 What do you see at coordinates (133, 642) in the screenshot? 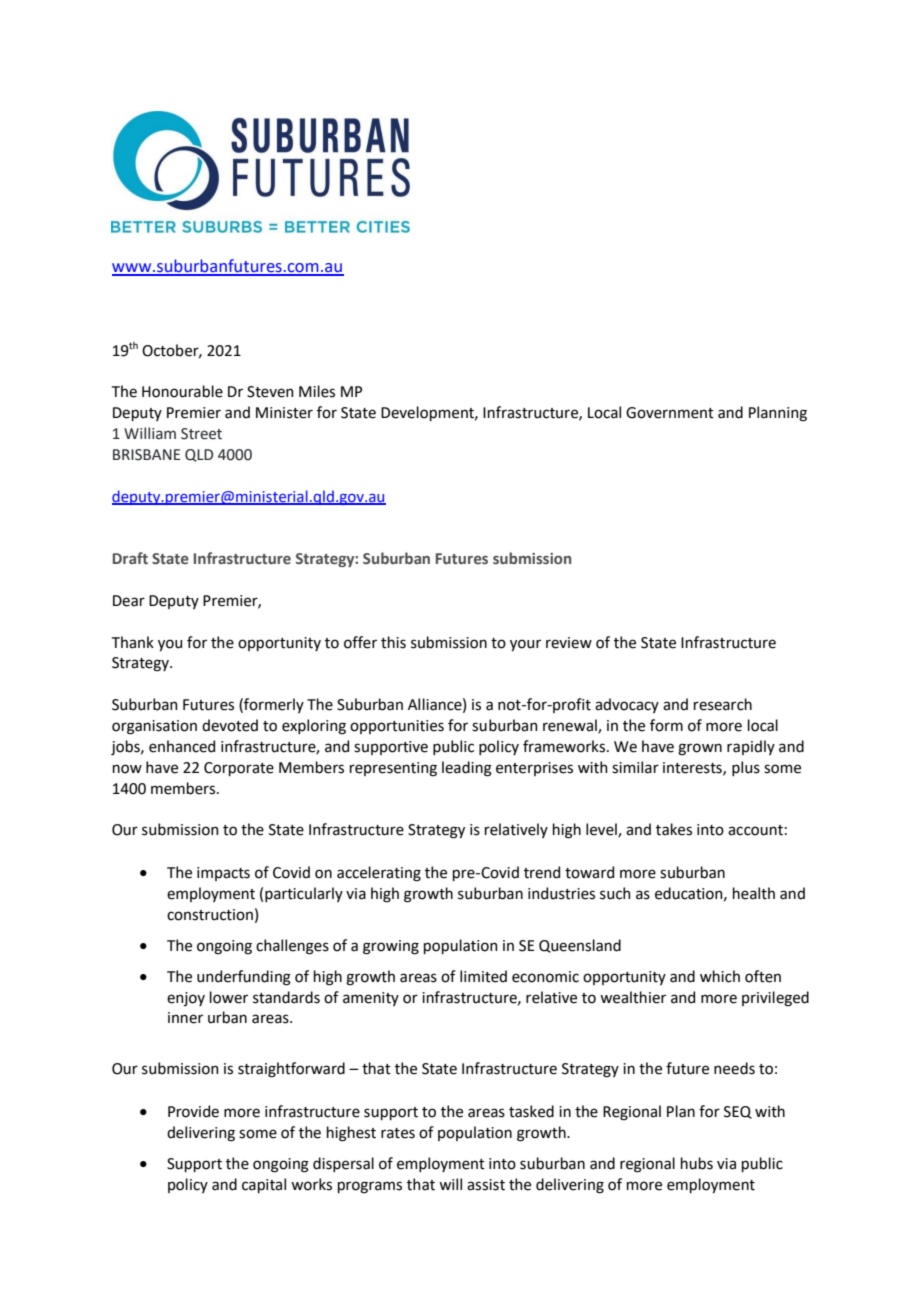
I see `Thank` at bounding box center [133, 642].
